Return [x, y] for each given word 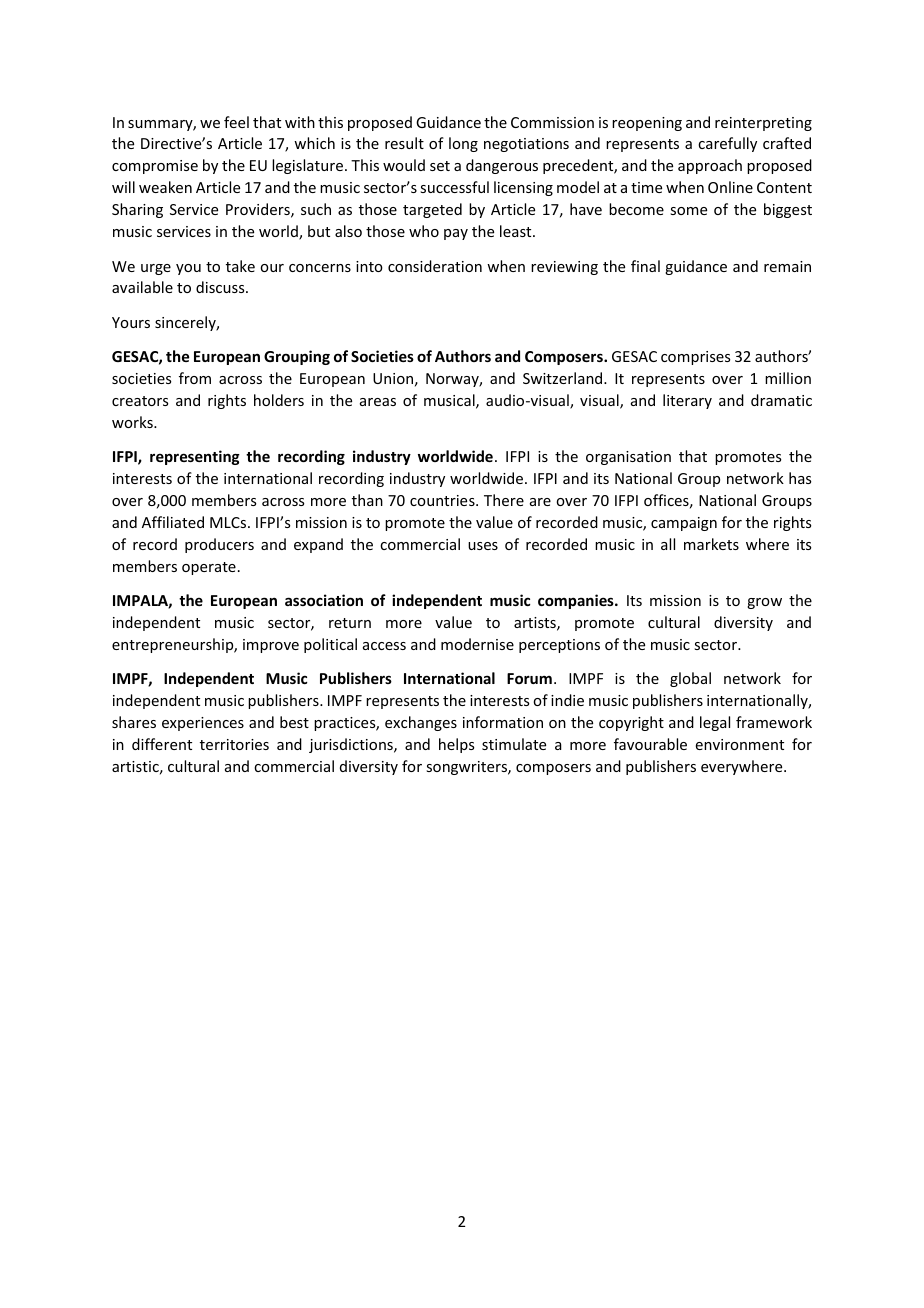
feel [236, 122]
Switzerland [564, 378]
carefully [727, 144]
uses [483, 546]
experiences [203, 724]
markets [711, 544]
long [463, 144]
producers [219, 545]
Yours [131, 322]
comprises [695, 358]
